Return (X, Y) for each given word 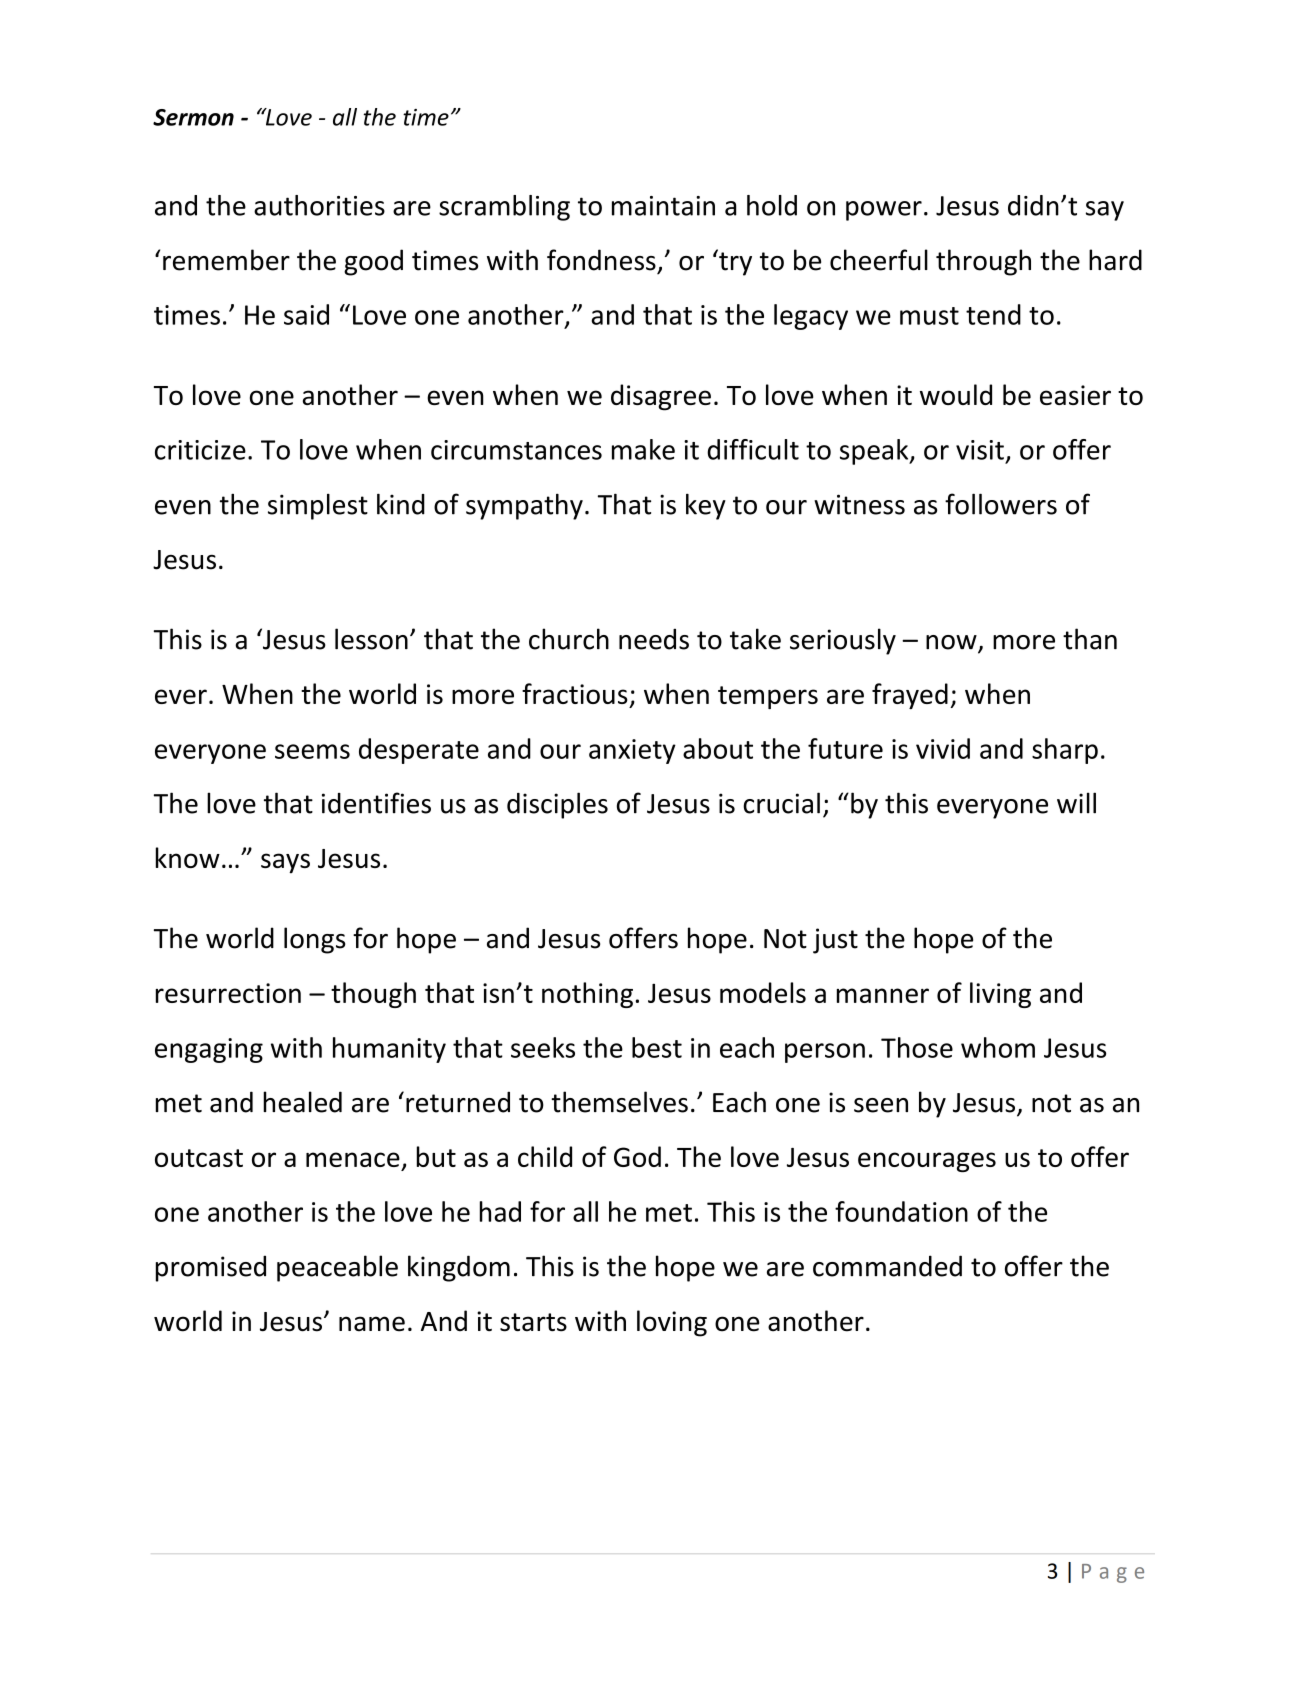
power (884, 211)
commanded (887, 1266)
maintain (663, 206)
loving (672, 1323)
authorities (319, 205)
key (706, 506)
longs (315, 940)
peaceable (337, 1268)
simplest (318, 507)
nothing (587, 995)
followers (1001, 504)
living (1000, 995)
